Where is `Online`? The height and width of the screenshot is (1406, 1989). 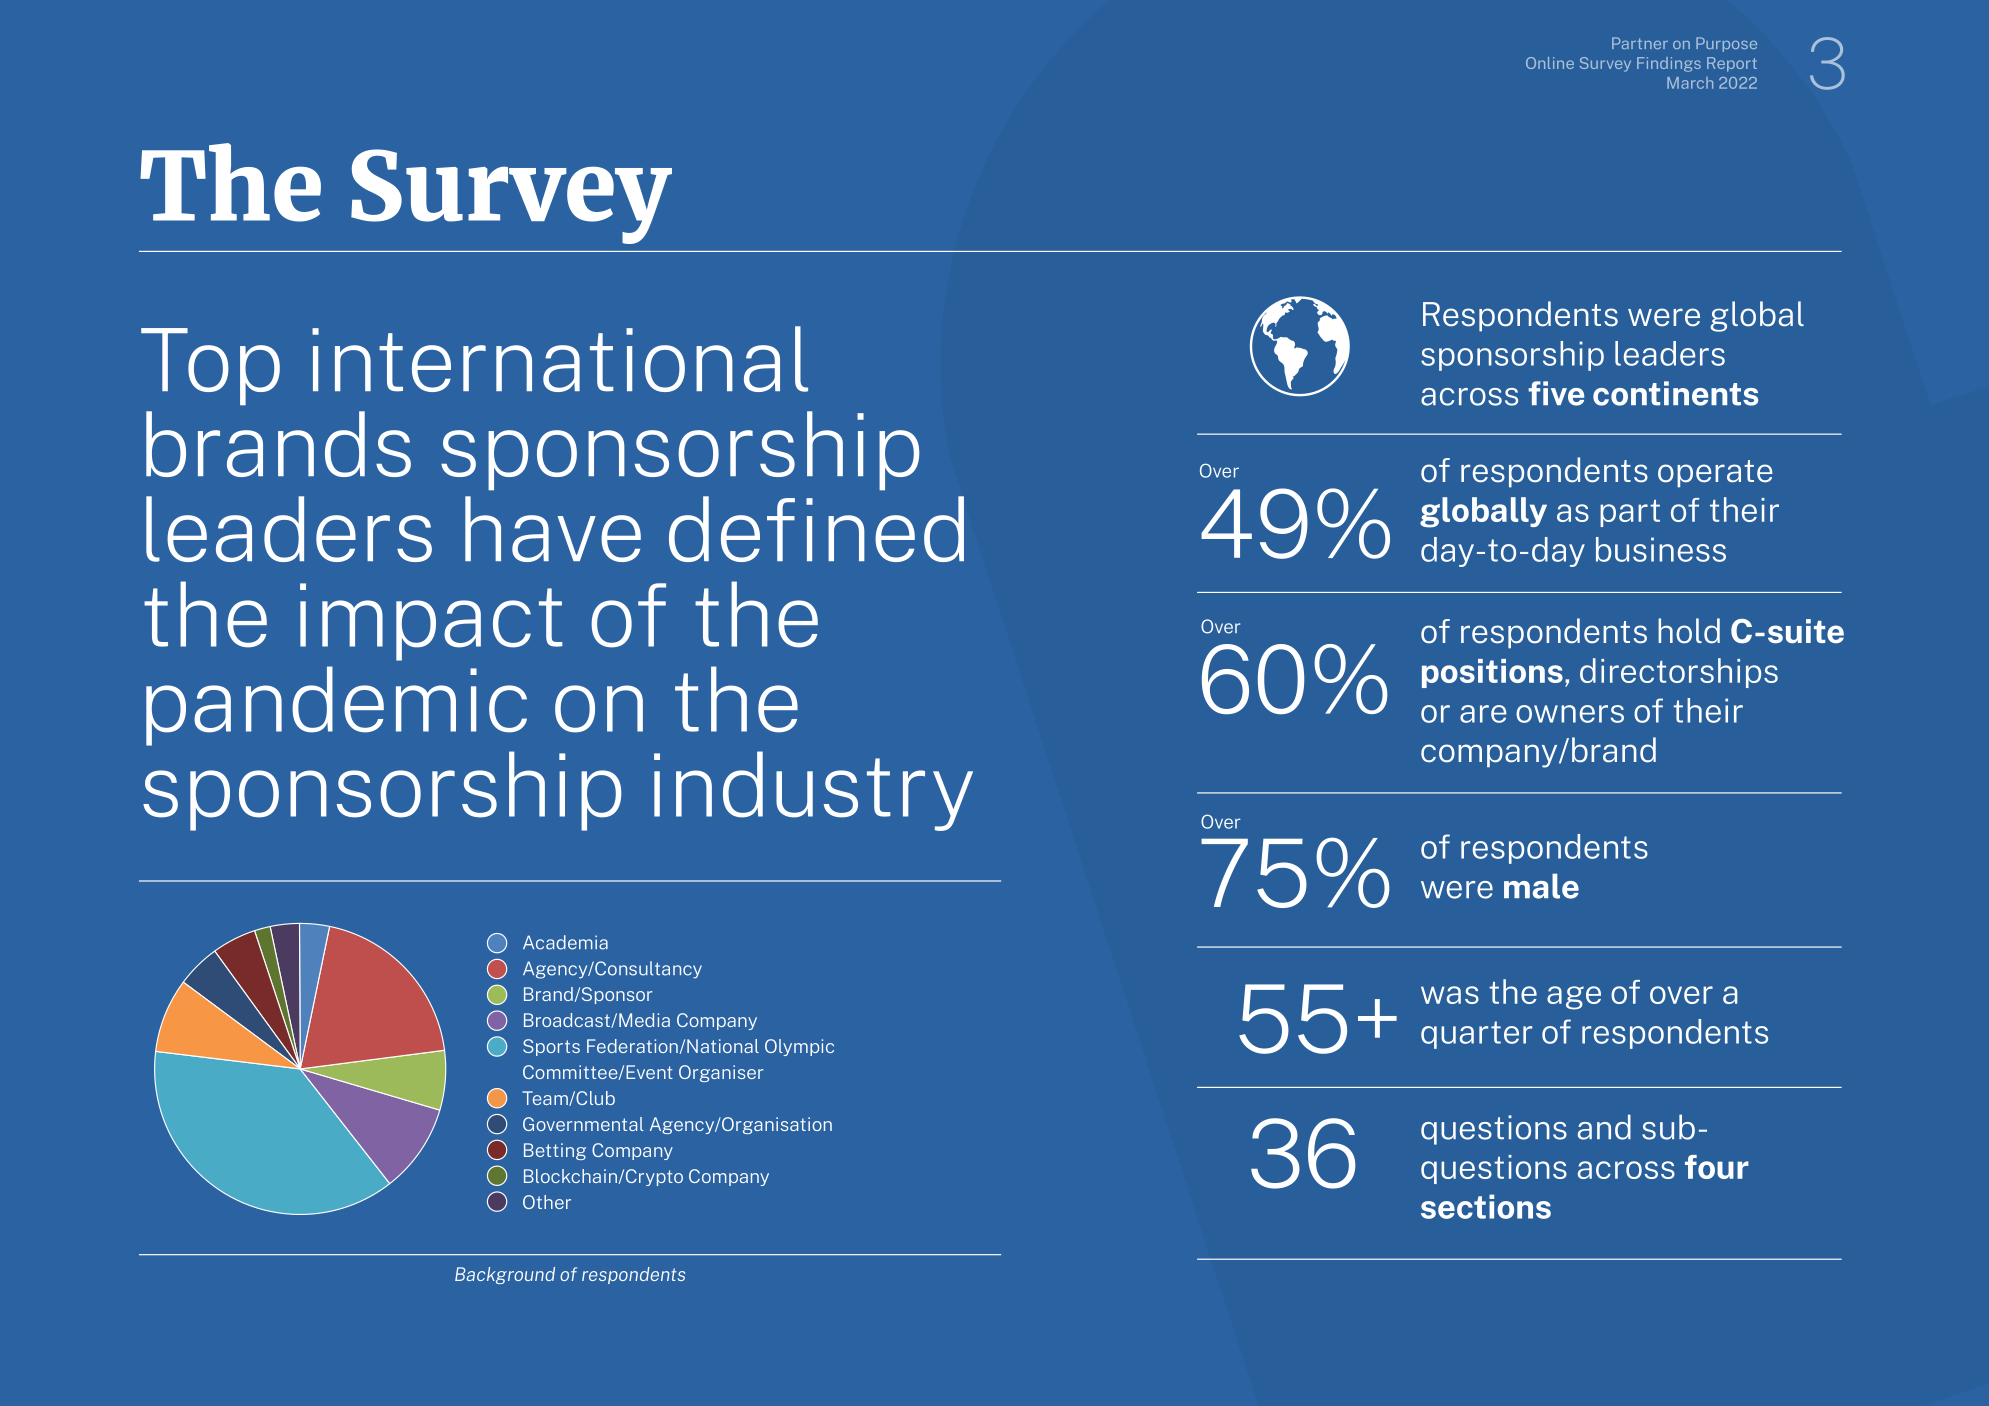 Online is located at coordinates (1550, 63).
